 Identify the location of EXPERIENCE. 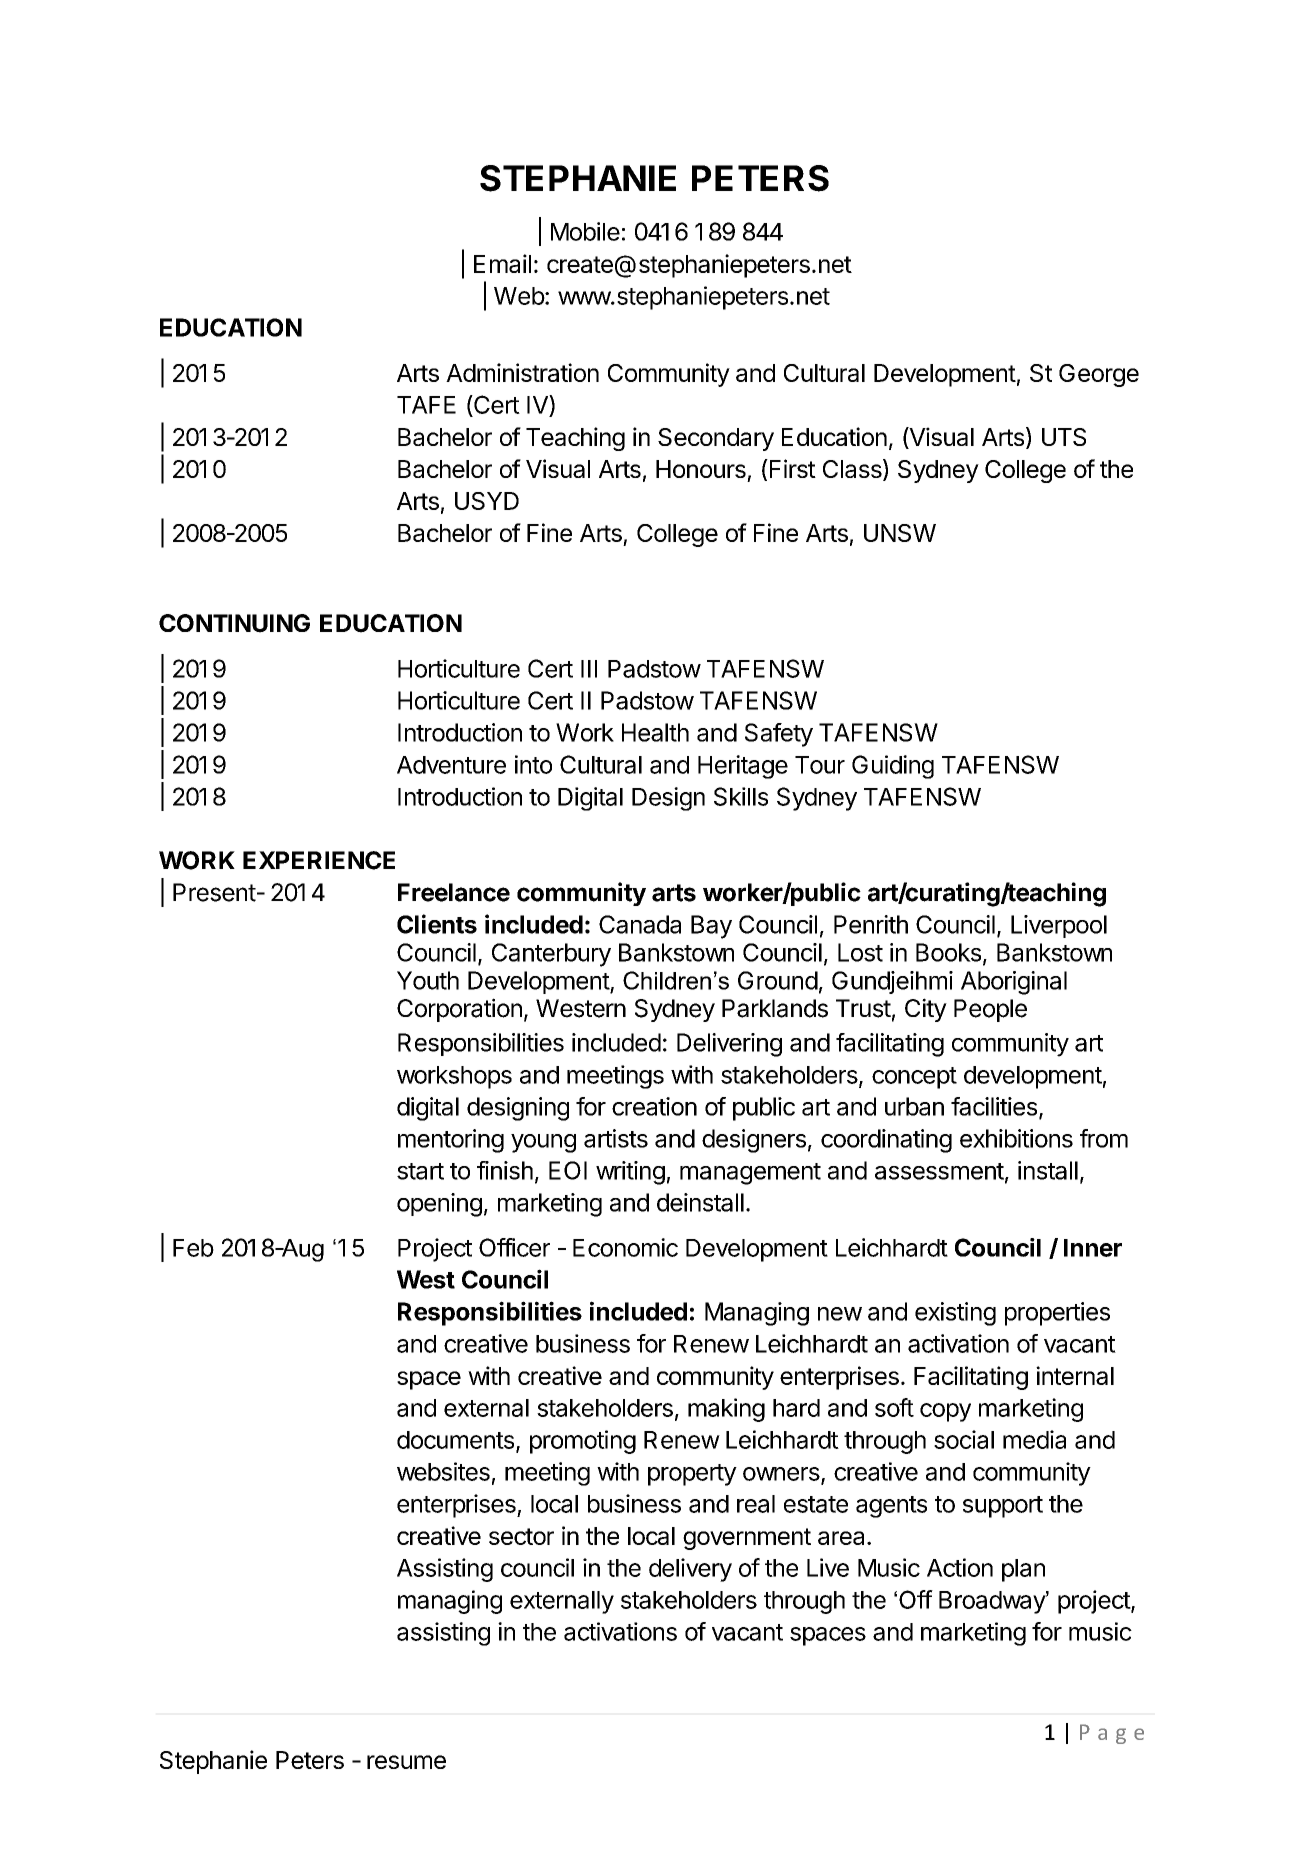
(319, 860).
